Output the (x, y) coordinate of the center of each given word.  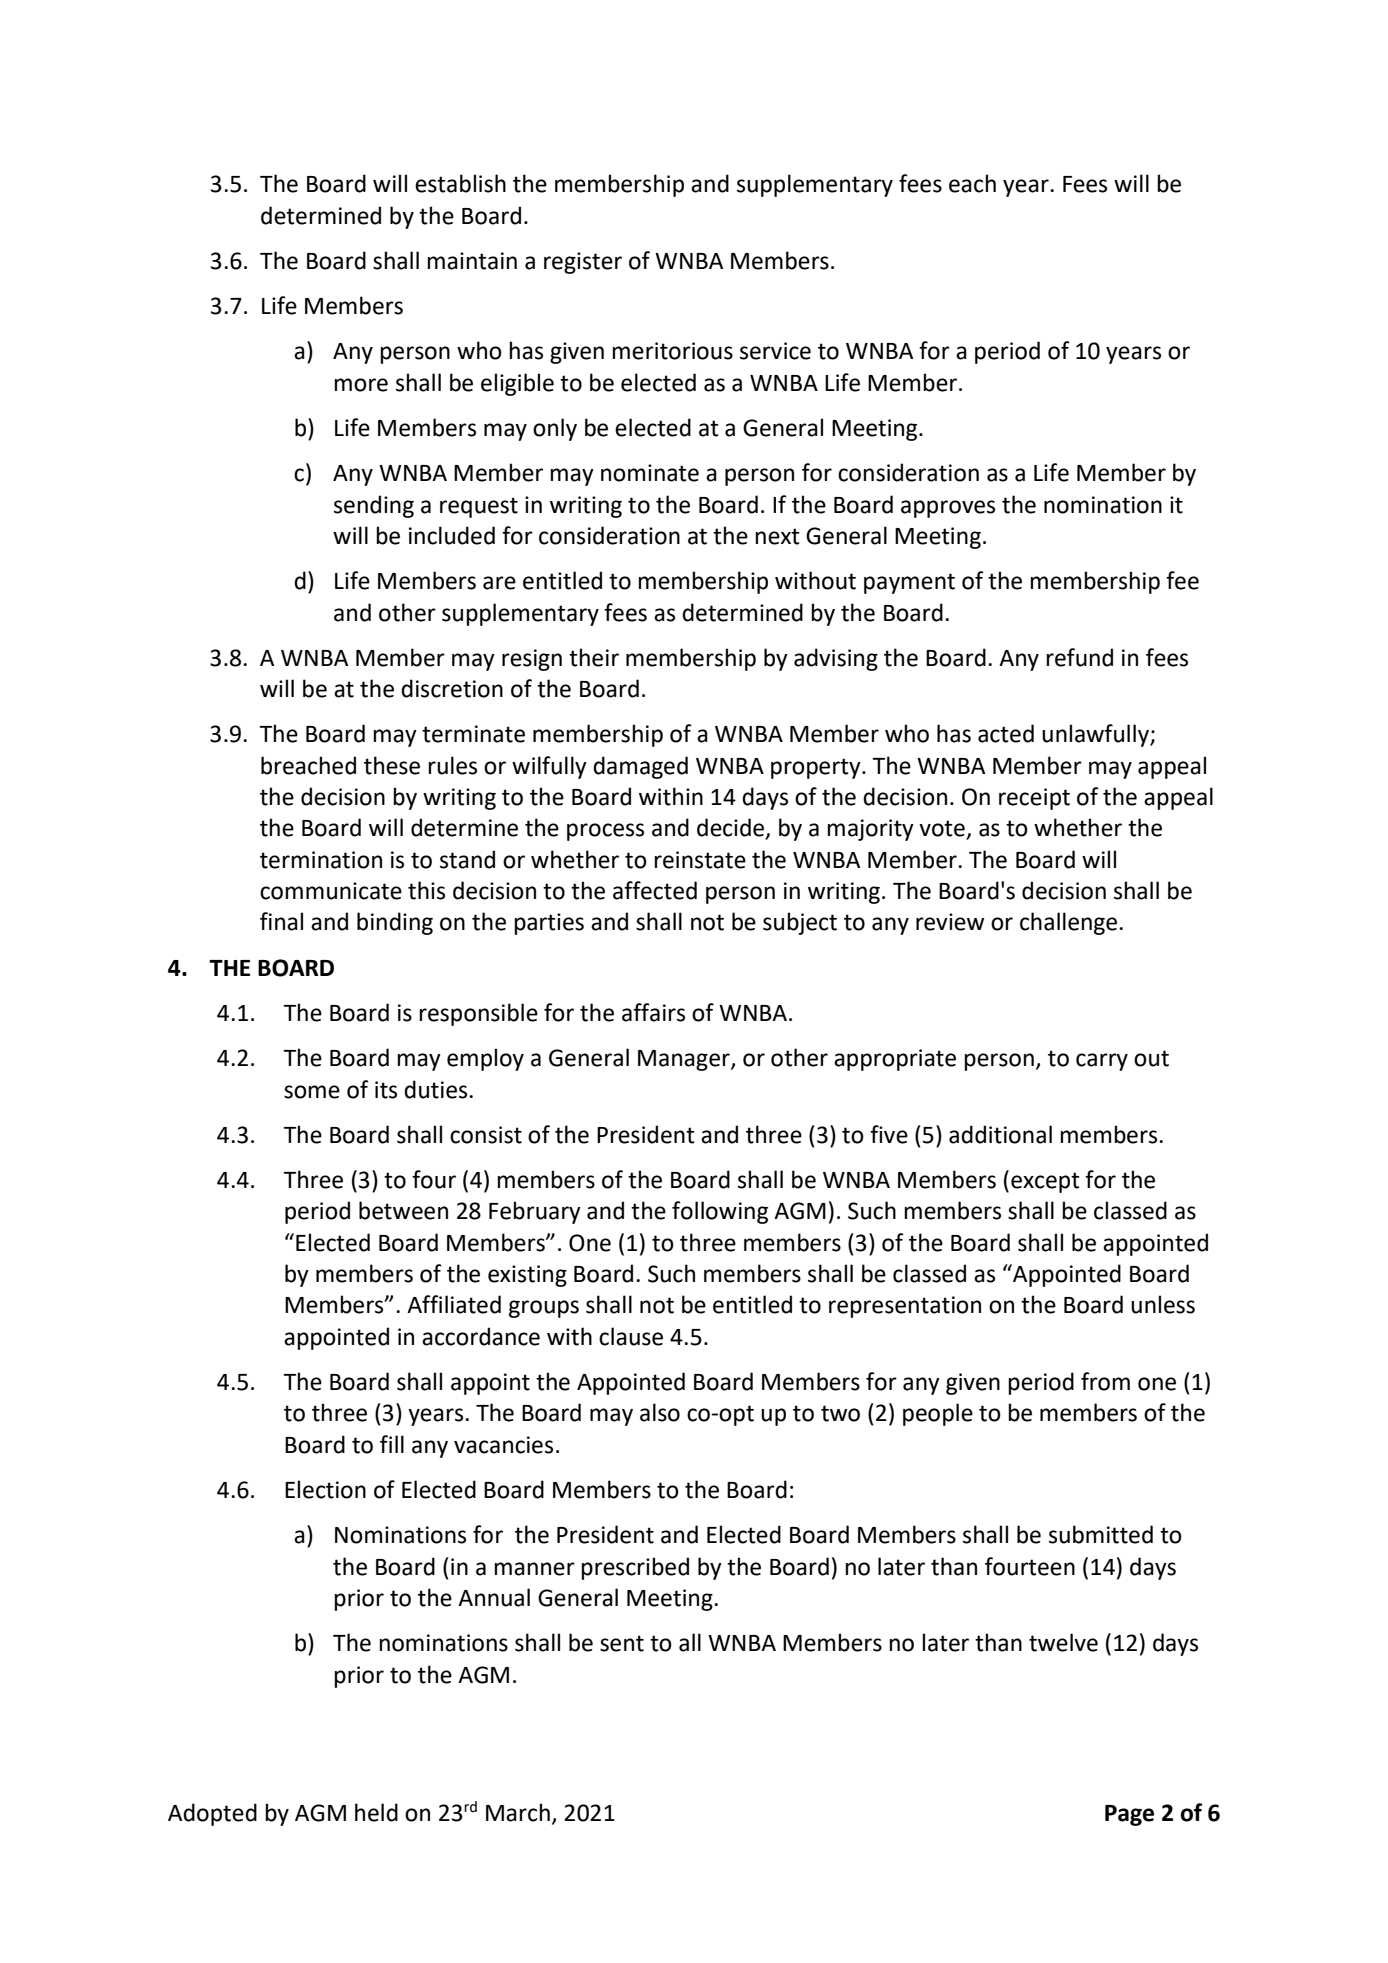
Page (1129, 1815)
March (518, 1812)
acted (1006, 733)
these (392, 765)
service (775, 351)
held (376, 1812)
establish (460, 183)
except (1045, 1182)
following (720, 1212)
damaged (640, 767)
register (583, 263)
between (403, 1210)
